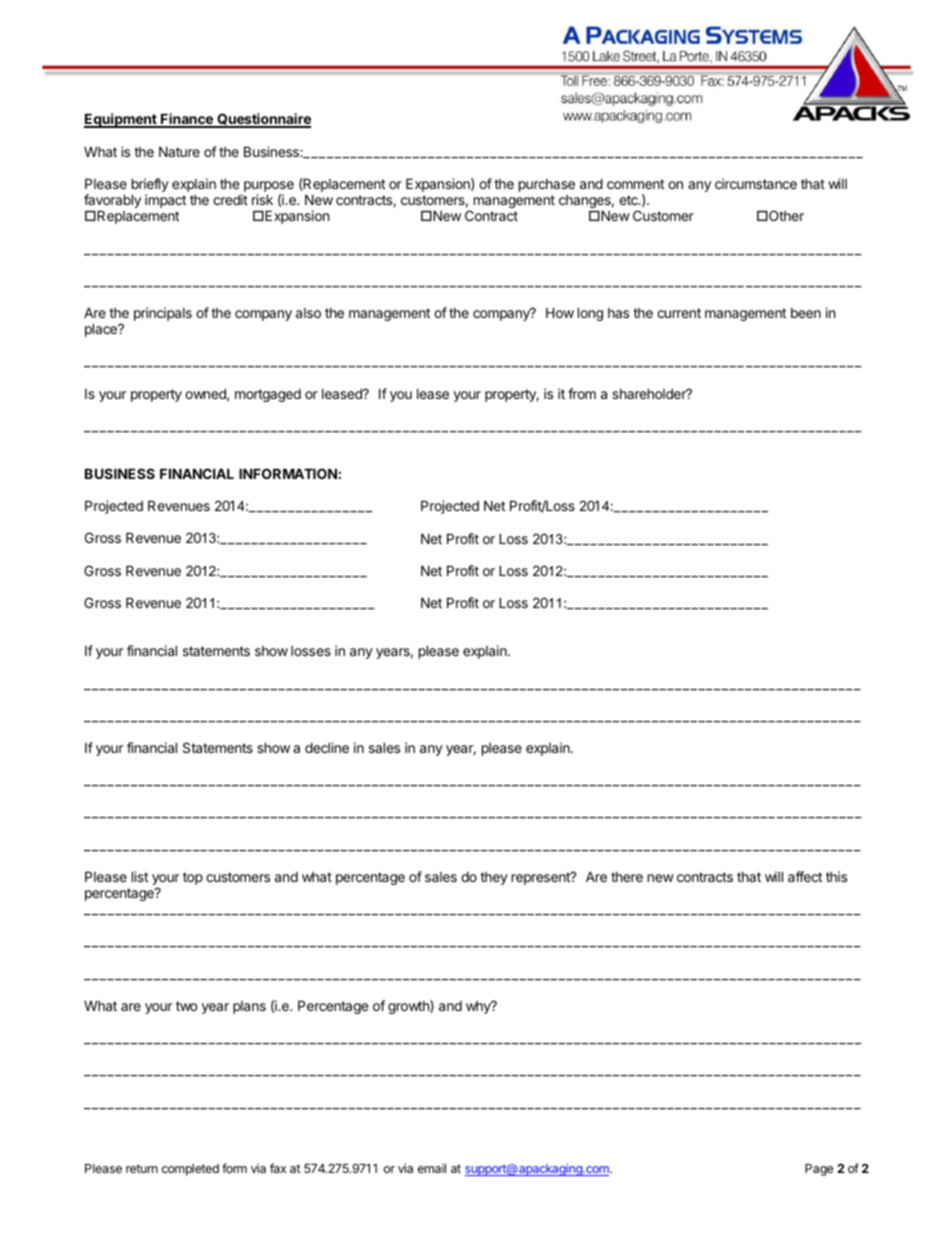 The width and height of the image is (952, 1233). Describe the element at coordinates (268, 395) in the image. I see `mortgaged` at that location.
